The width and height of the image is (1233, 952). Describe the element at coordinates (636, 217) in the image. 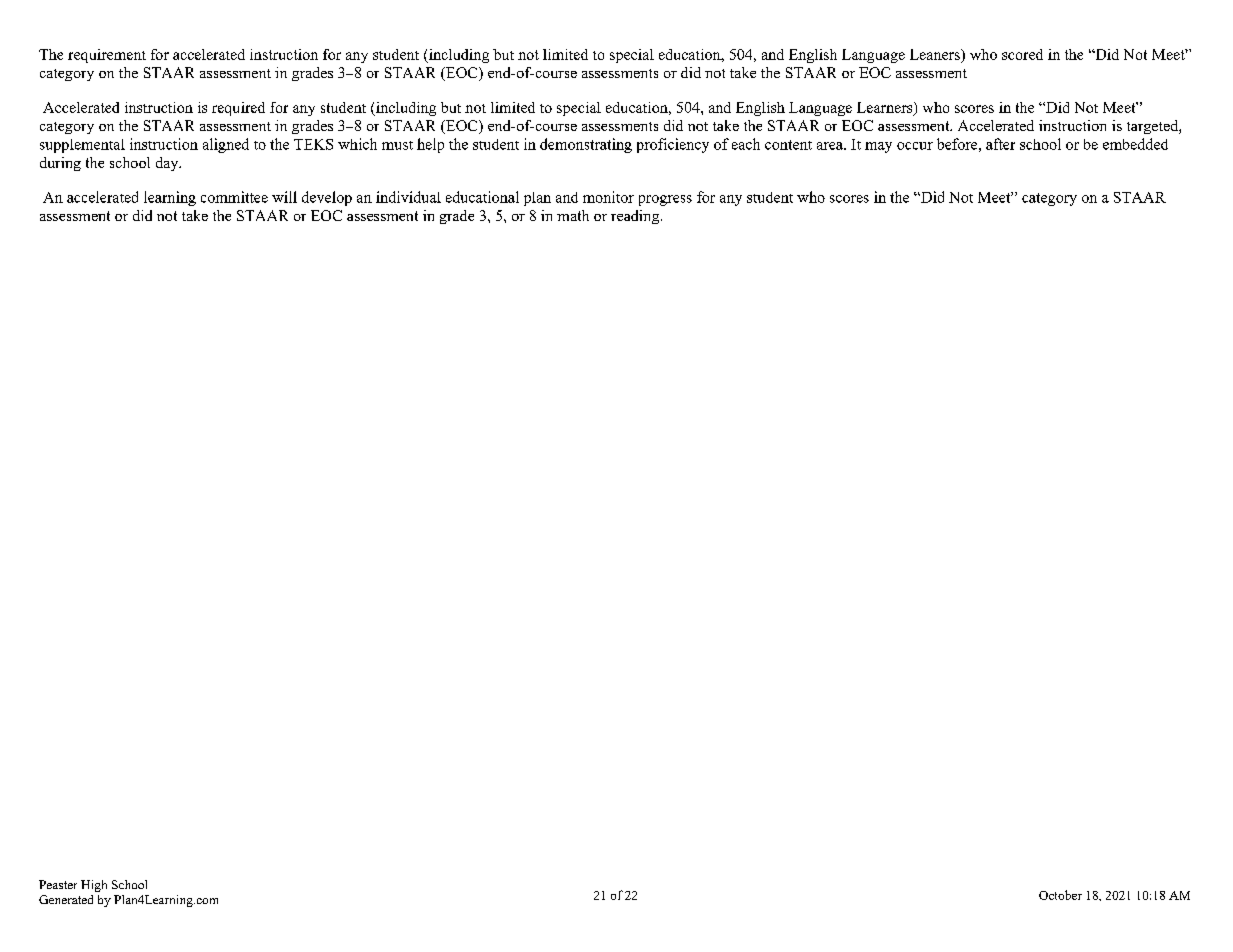

I see `reading` at that location.
